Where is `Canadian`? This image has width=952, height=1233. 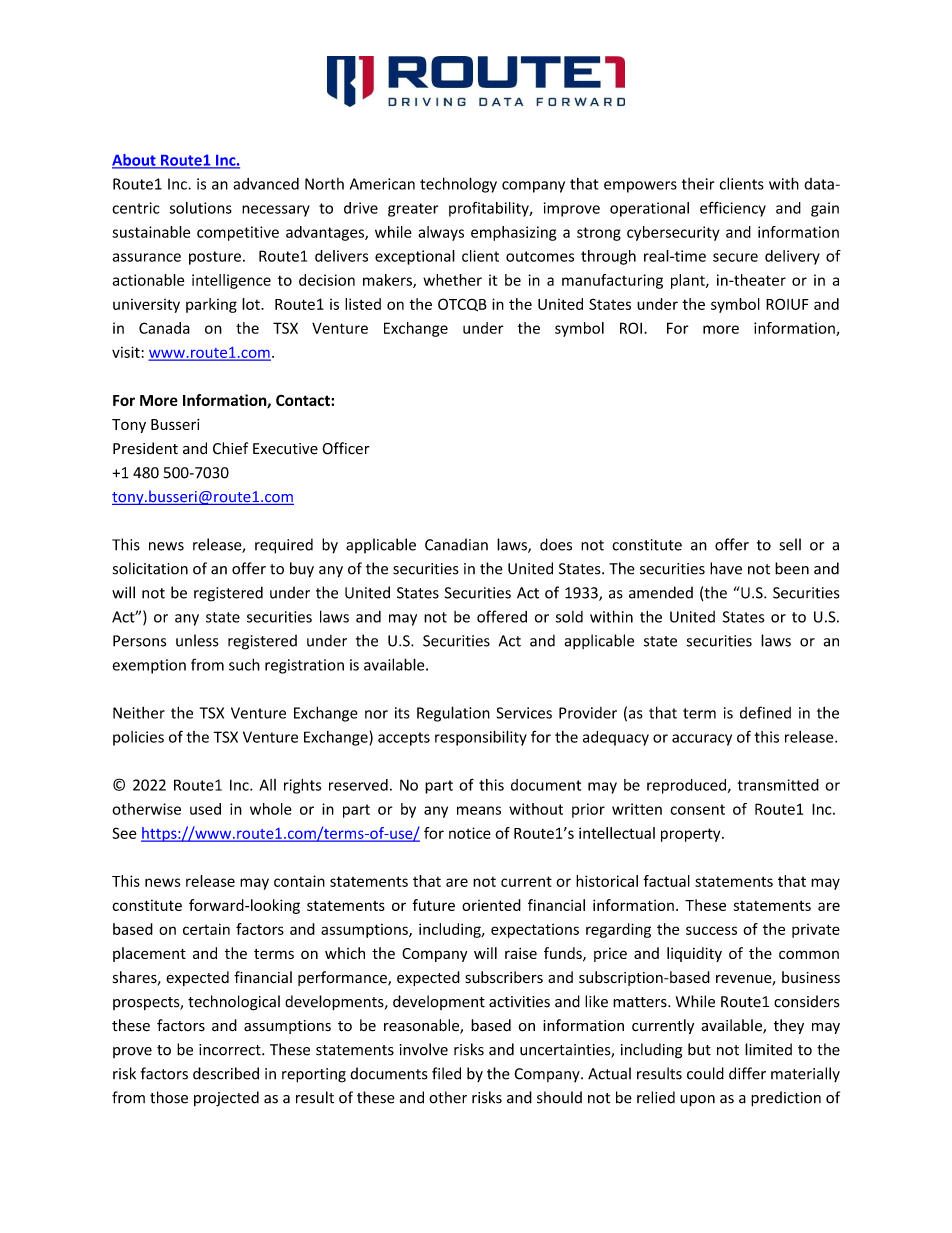 Canadian is located at coordinates (456, 544).
